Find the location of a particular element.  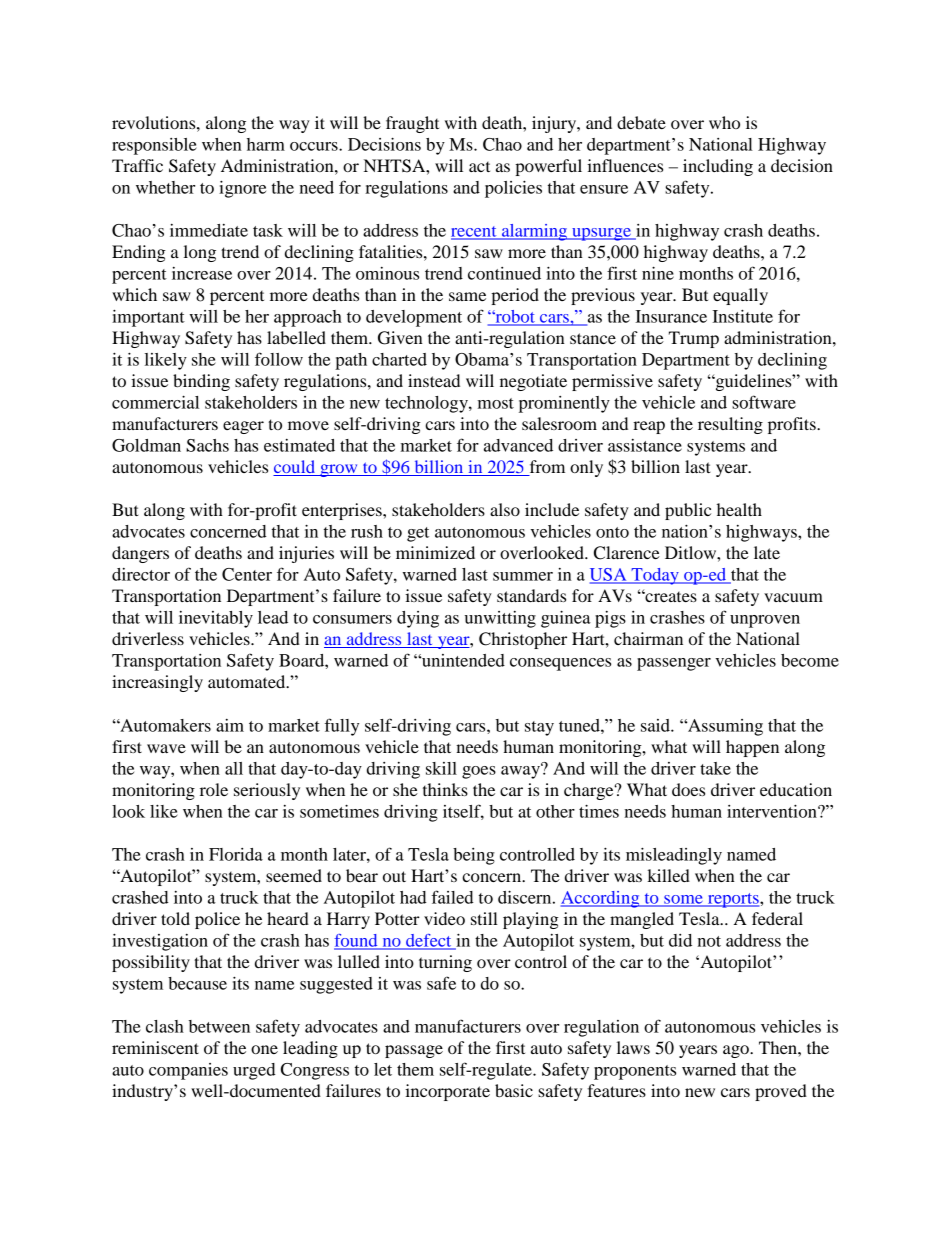

incorporate is located at coordinates (447, 1092).
